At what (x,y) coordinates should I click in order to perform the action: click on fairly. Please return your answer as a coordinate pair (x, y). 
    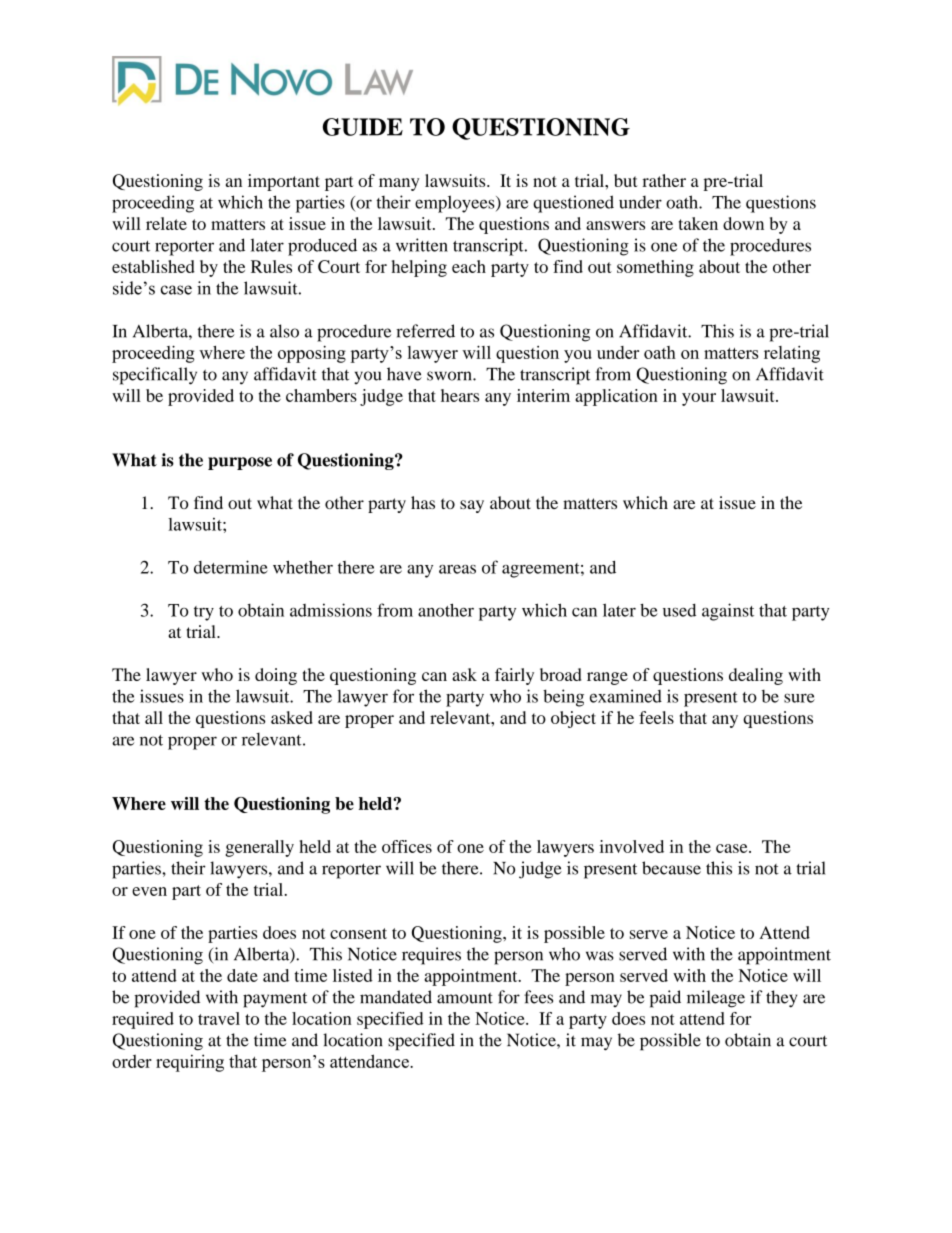
    Looking at the image, I should click on (514, 676).
